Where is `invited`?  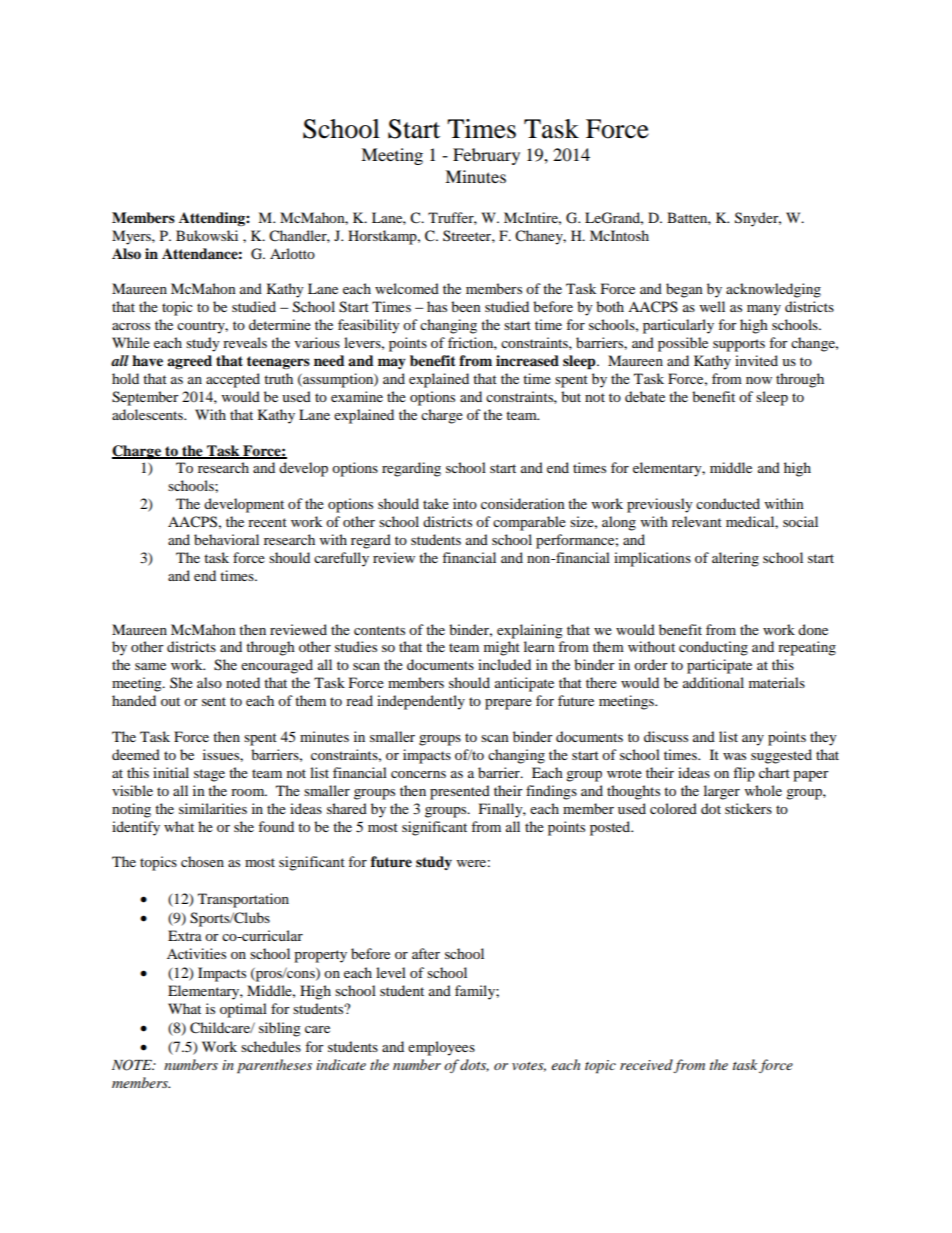 invited is located at coordinates (756, 360).
